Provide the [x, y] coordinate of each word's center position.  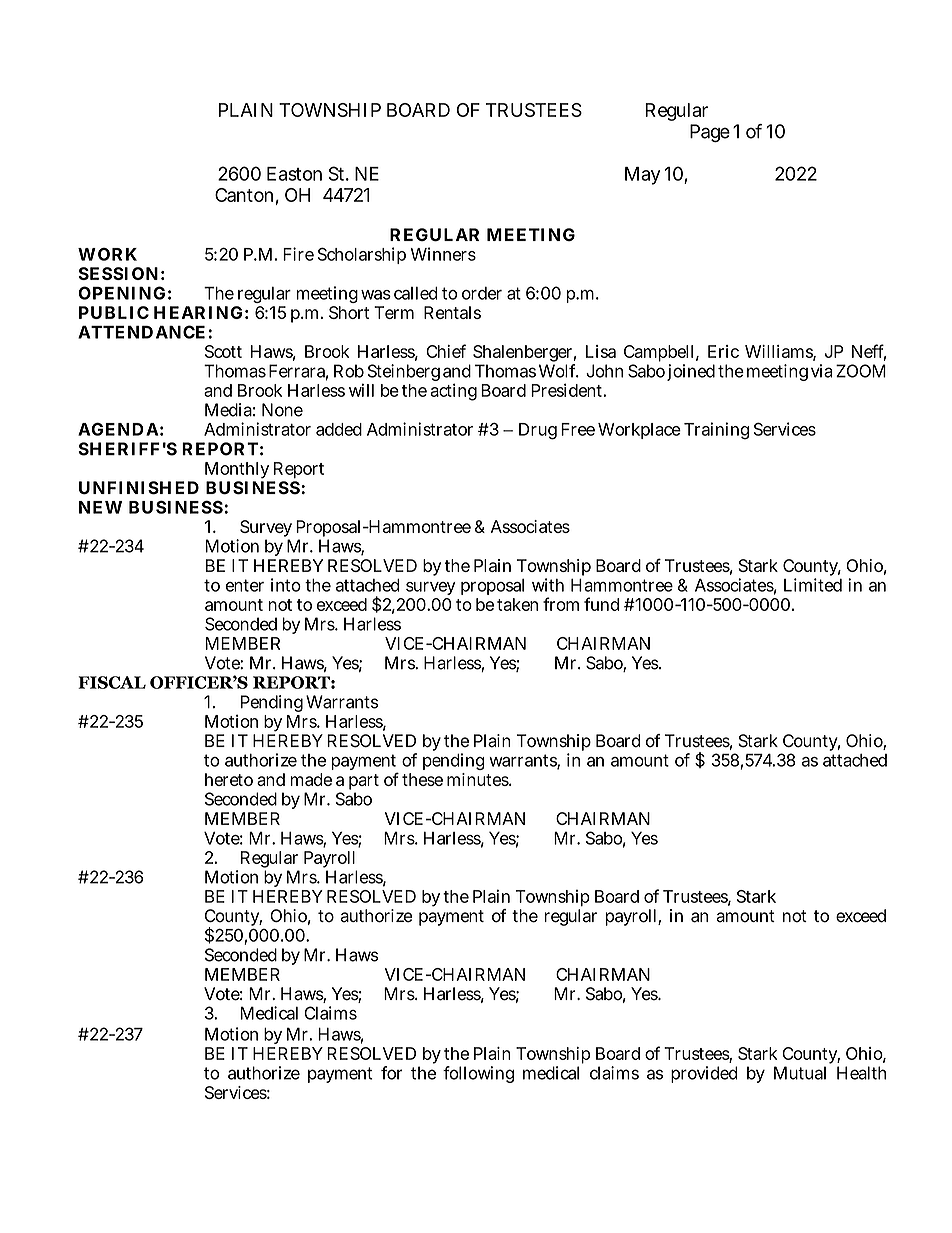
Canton [244, 195]
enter [245, 585]
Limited [813, 585]
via [822, 371]
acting [453, 392]
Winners [443, 254]
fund [601, 604]
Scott [223, 351]
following [478, 1074]
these [422, 779]
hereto [229, 779]
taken [517, 604]
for [391, 1073]
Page [710, 133]
